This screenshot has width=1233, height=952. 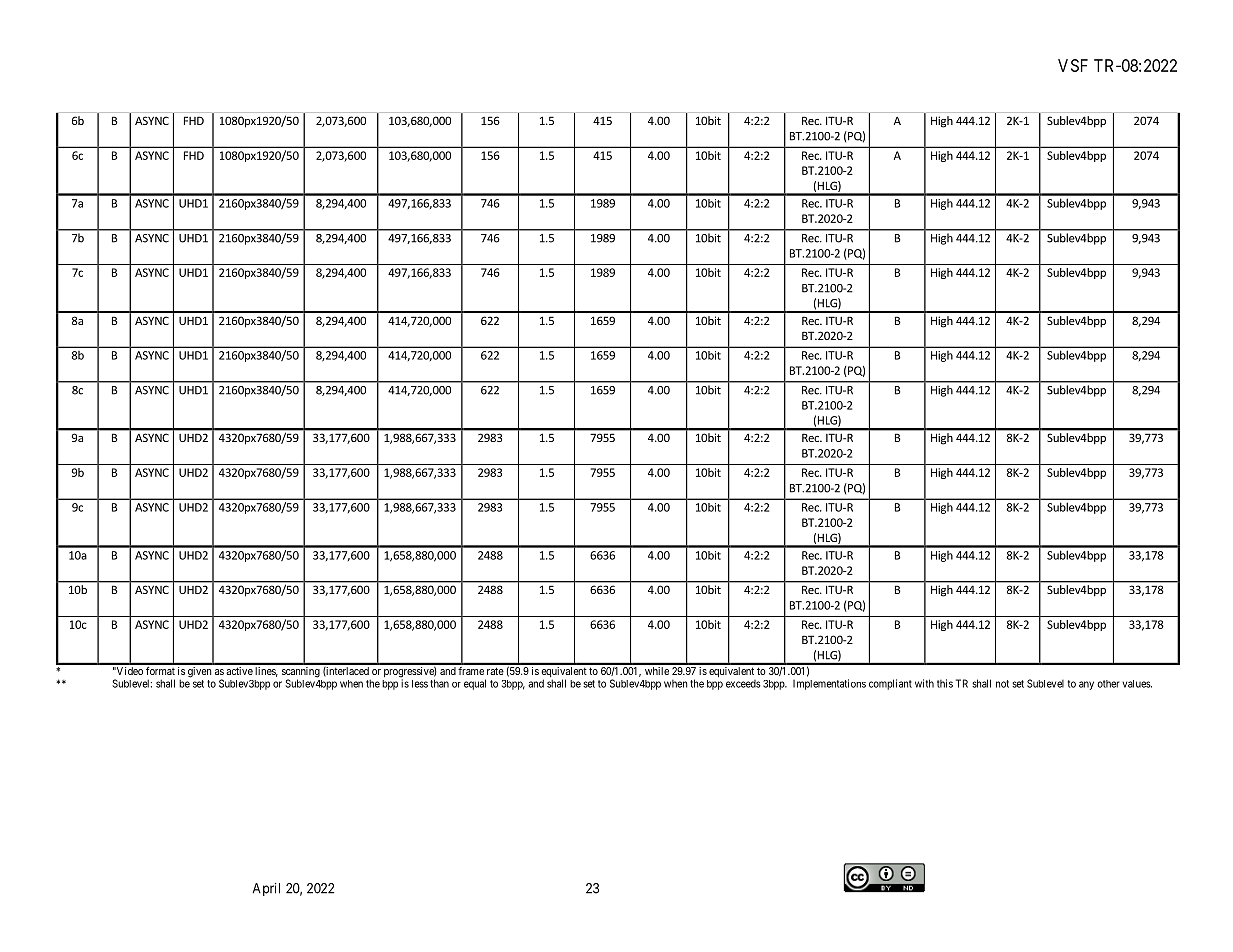 I want to click on compliant, so click(x=890, y=684).
